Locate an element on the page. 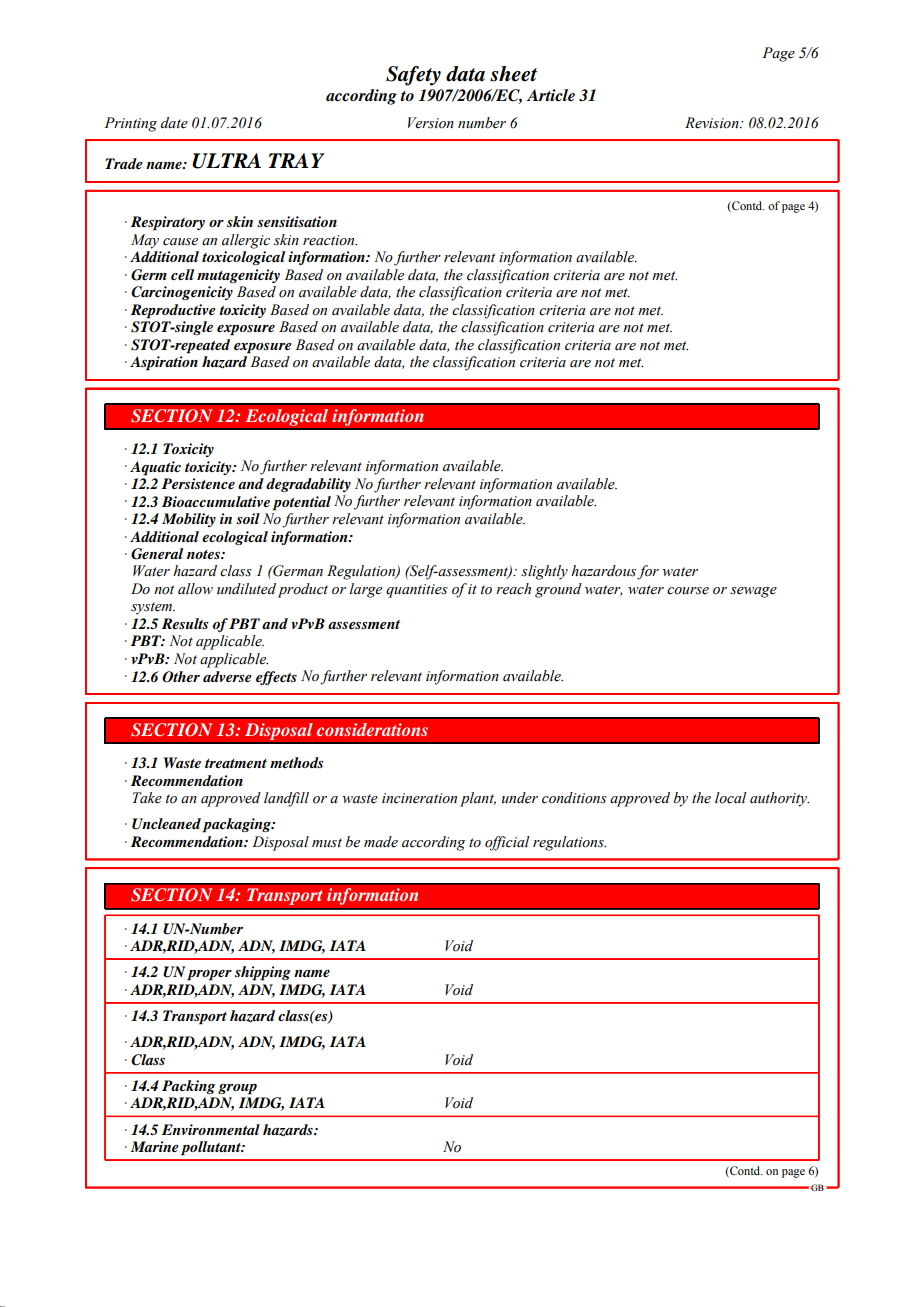  course is located at coordinates (688, 591).
